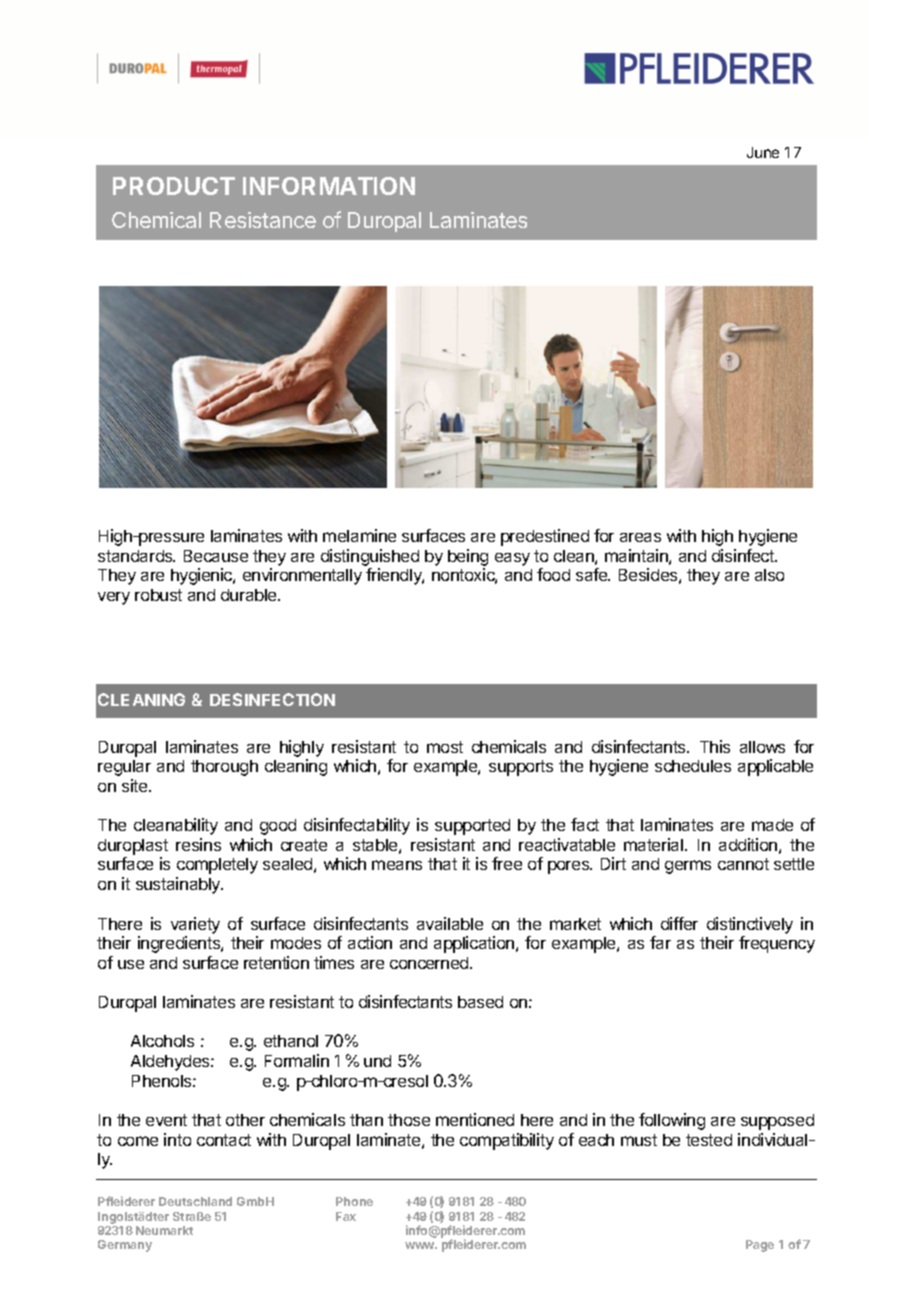 Image resolution: width=924 pixels, height=1308 pixels. I want to click on PRODUCT, so click(174, 186).
